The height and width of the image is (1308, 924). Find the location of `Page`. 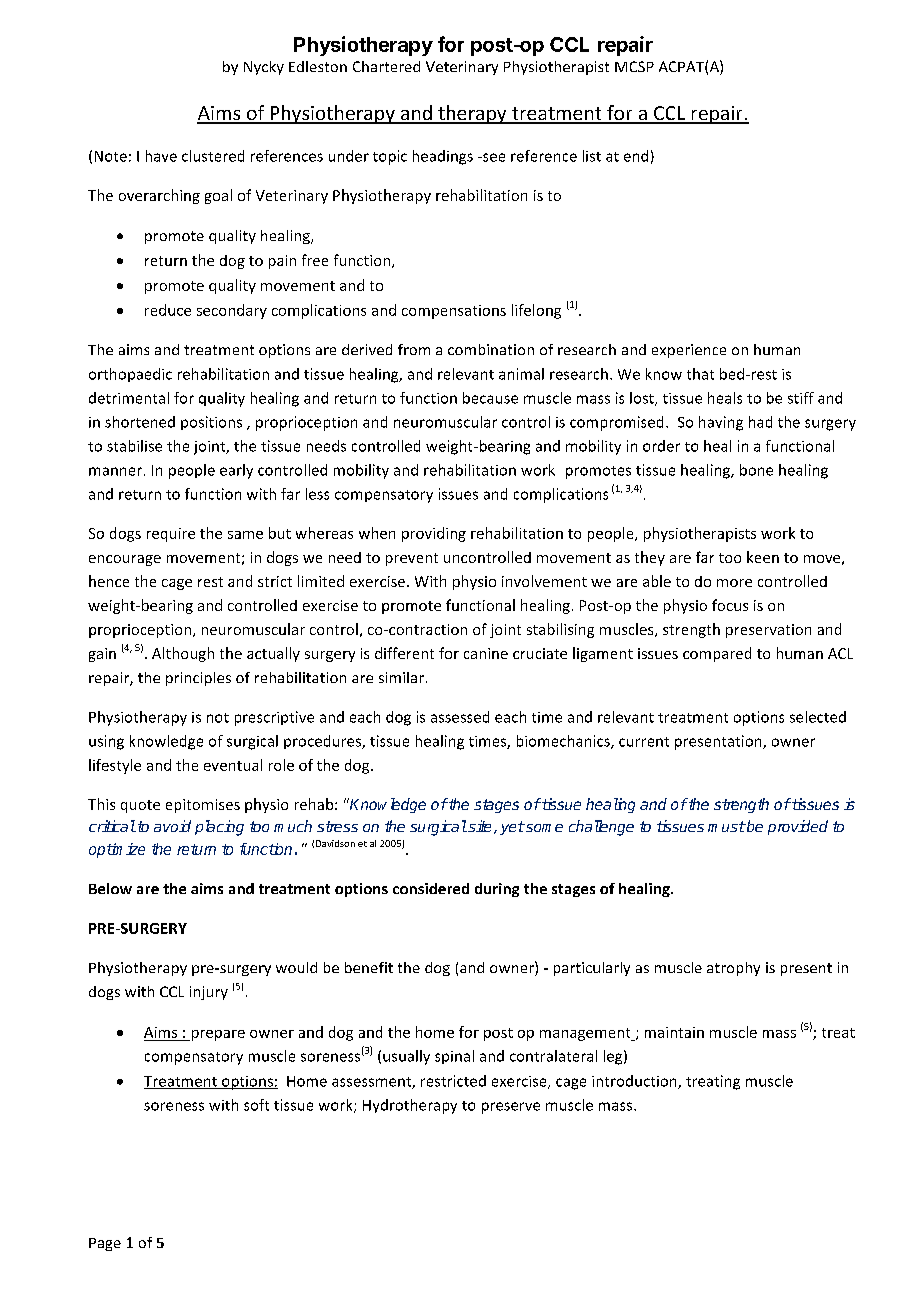

Page is located at coordinates (105, 1244).
